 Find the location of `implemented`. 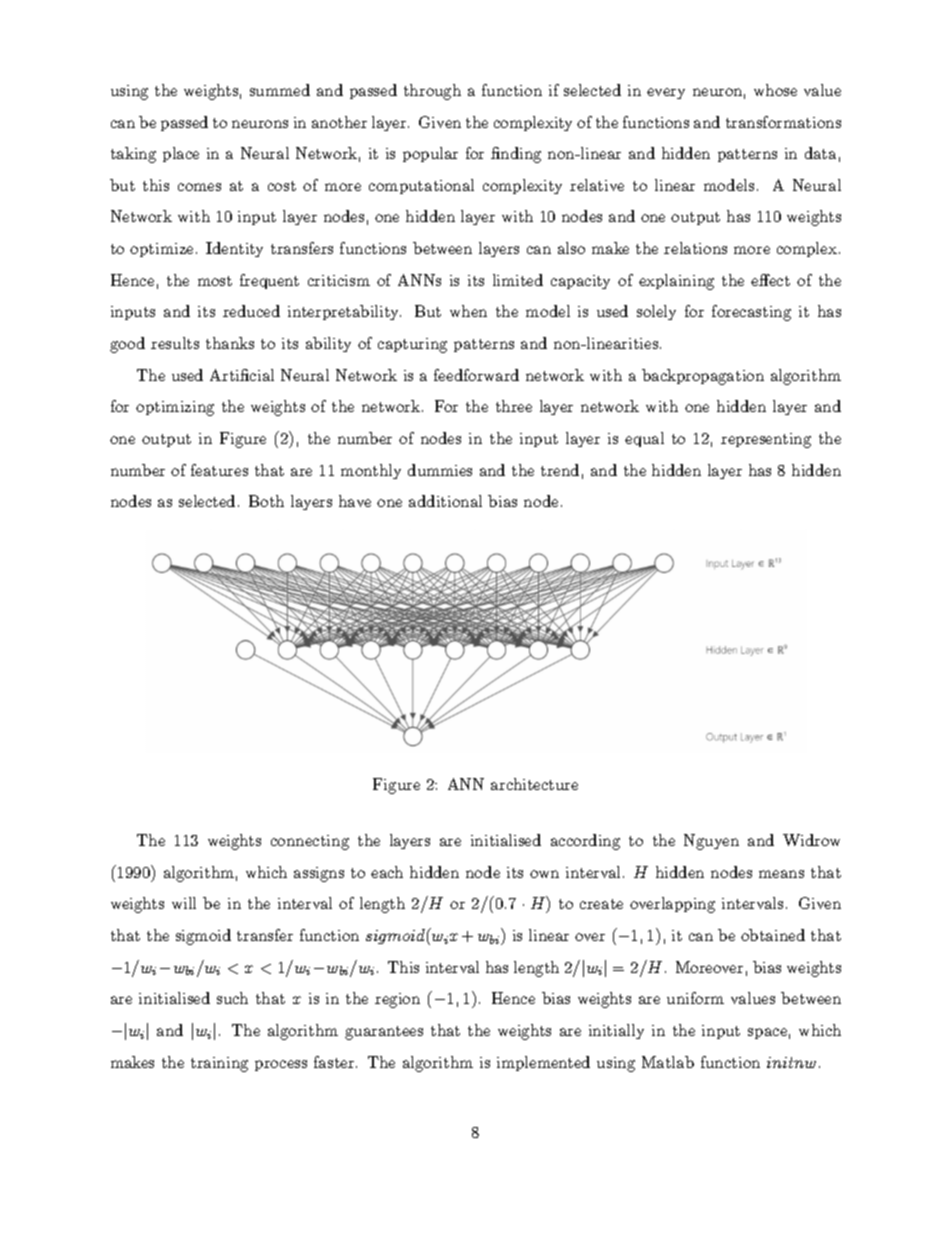

implemented is located at coordinates (543, 1063).
